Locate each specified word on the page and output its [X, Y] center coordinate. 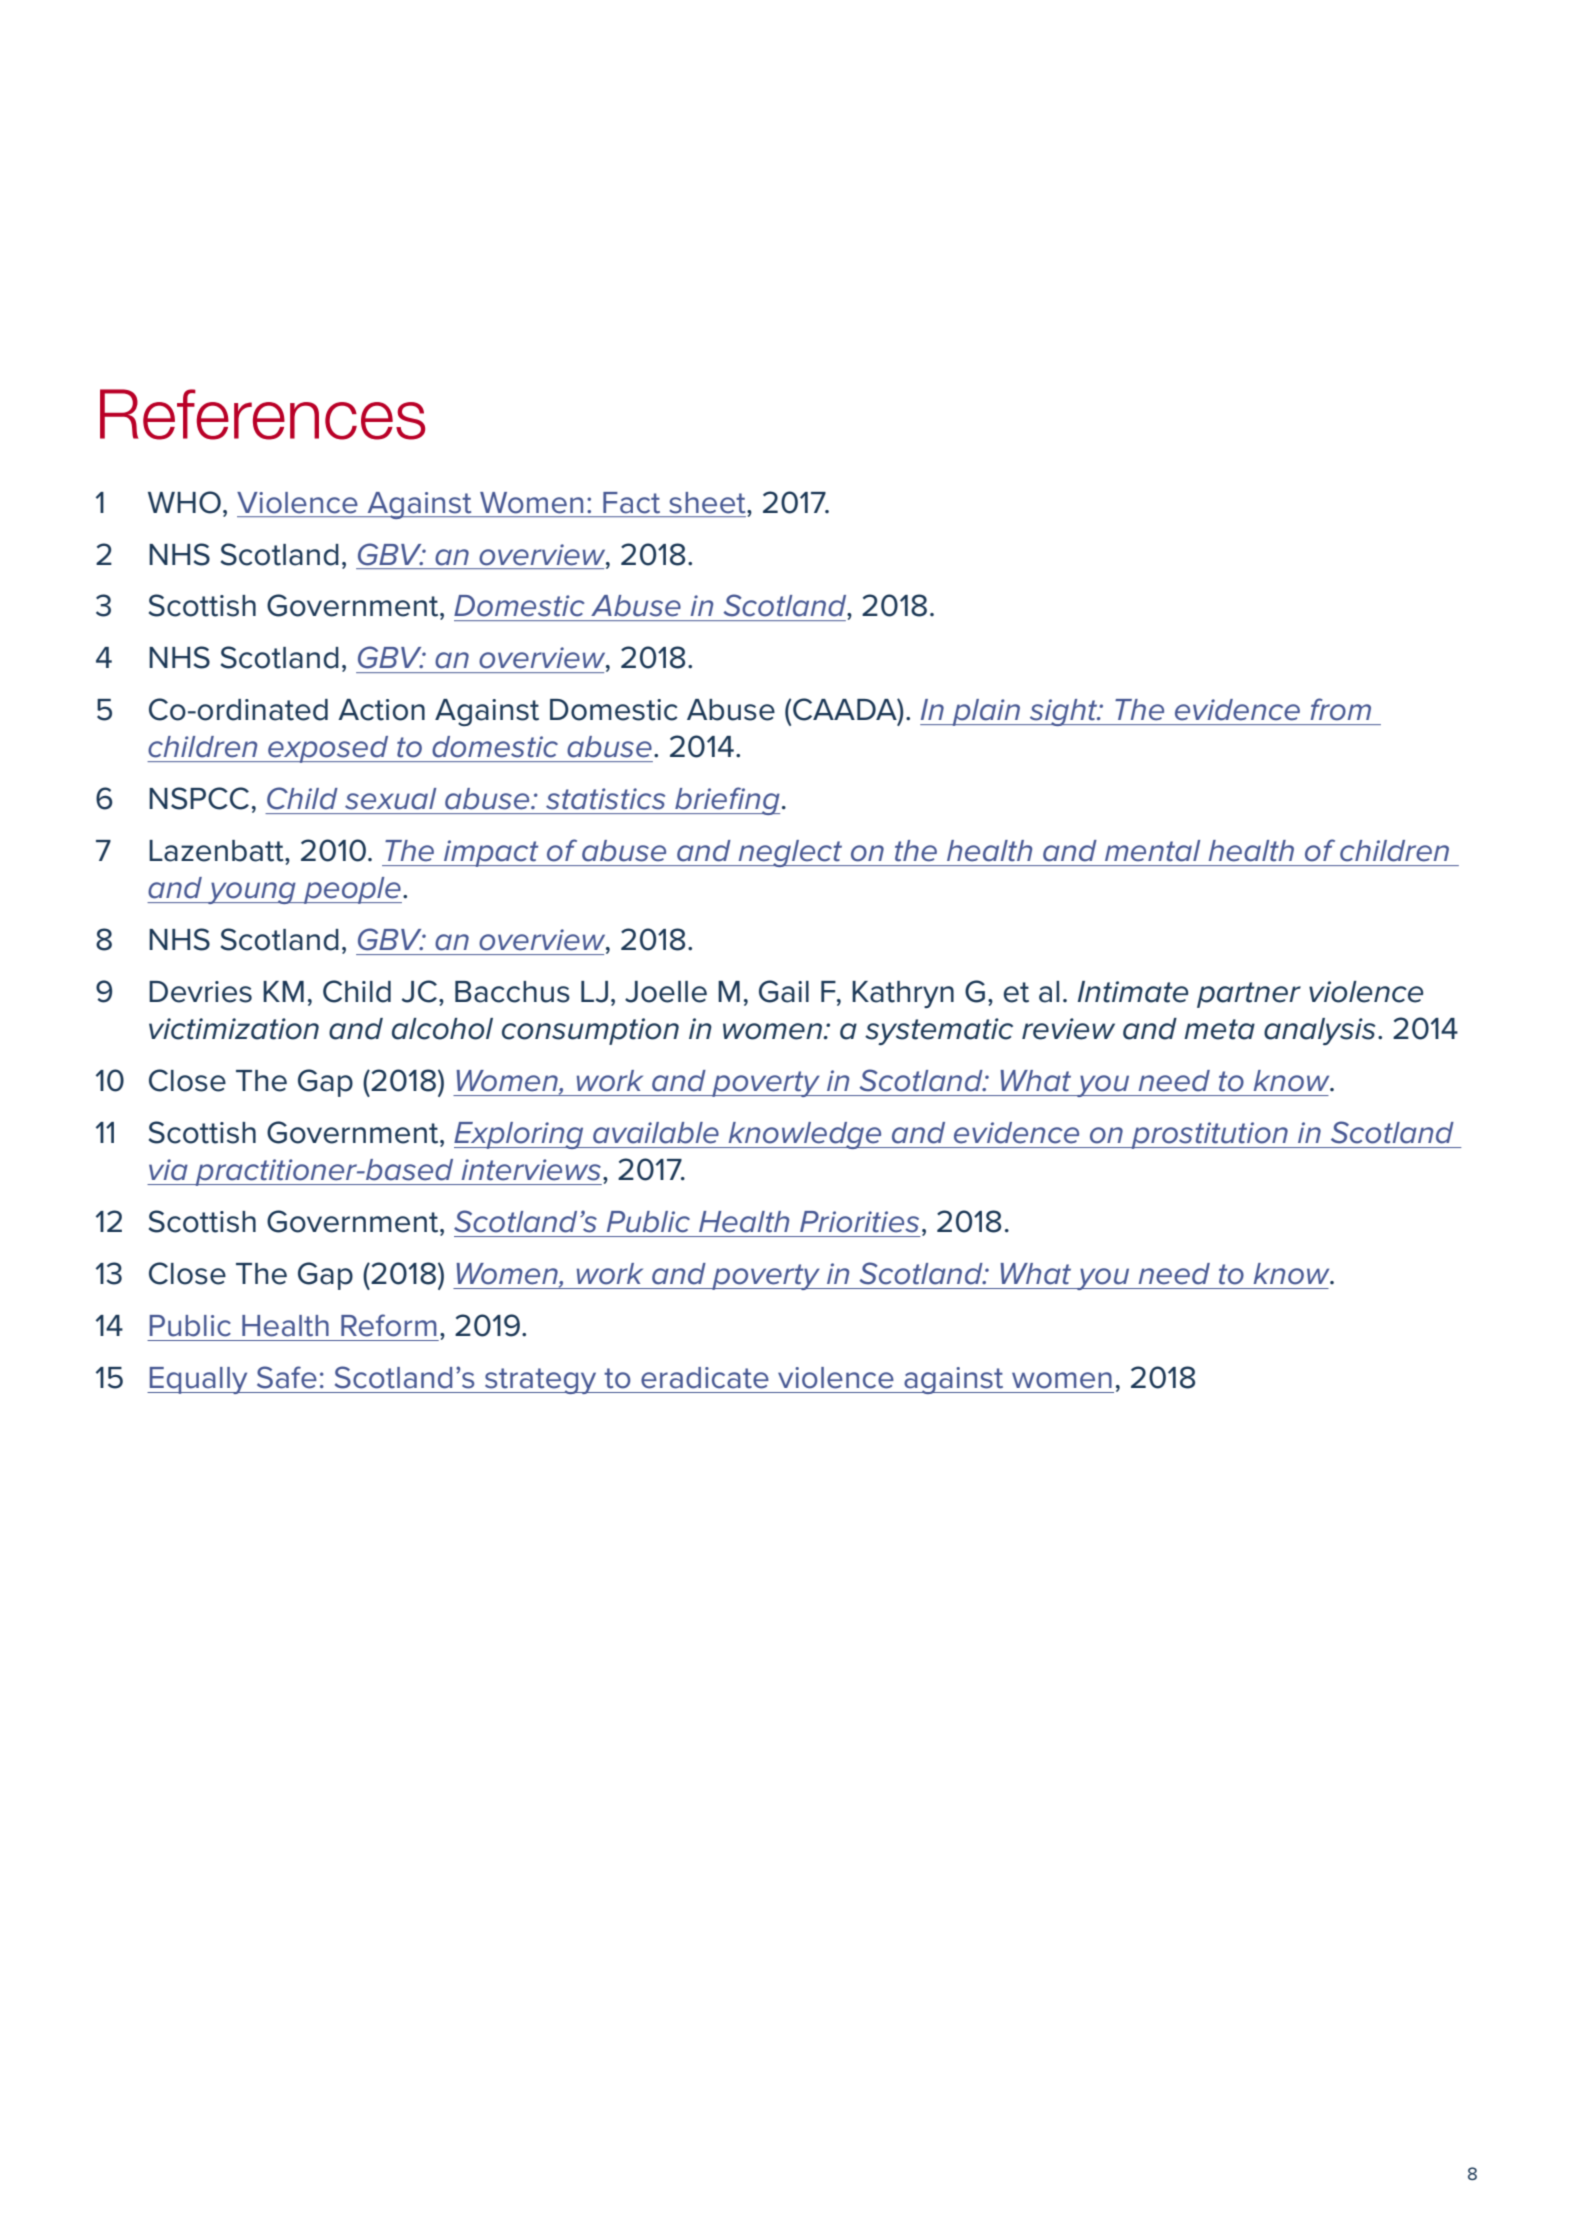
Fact [631, 503]
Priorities [859, 1222]
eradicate [705, 1378]
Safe [287, 1377]
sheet [708, 503]
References [262, 414]
